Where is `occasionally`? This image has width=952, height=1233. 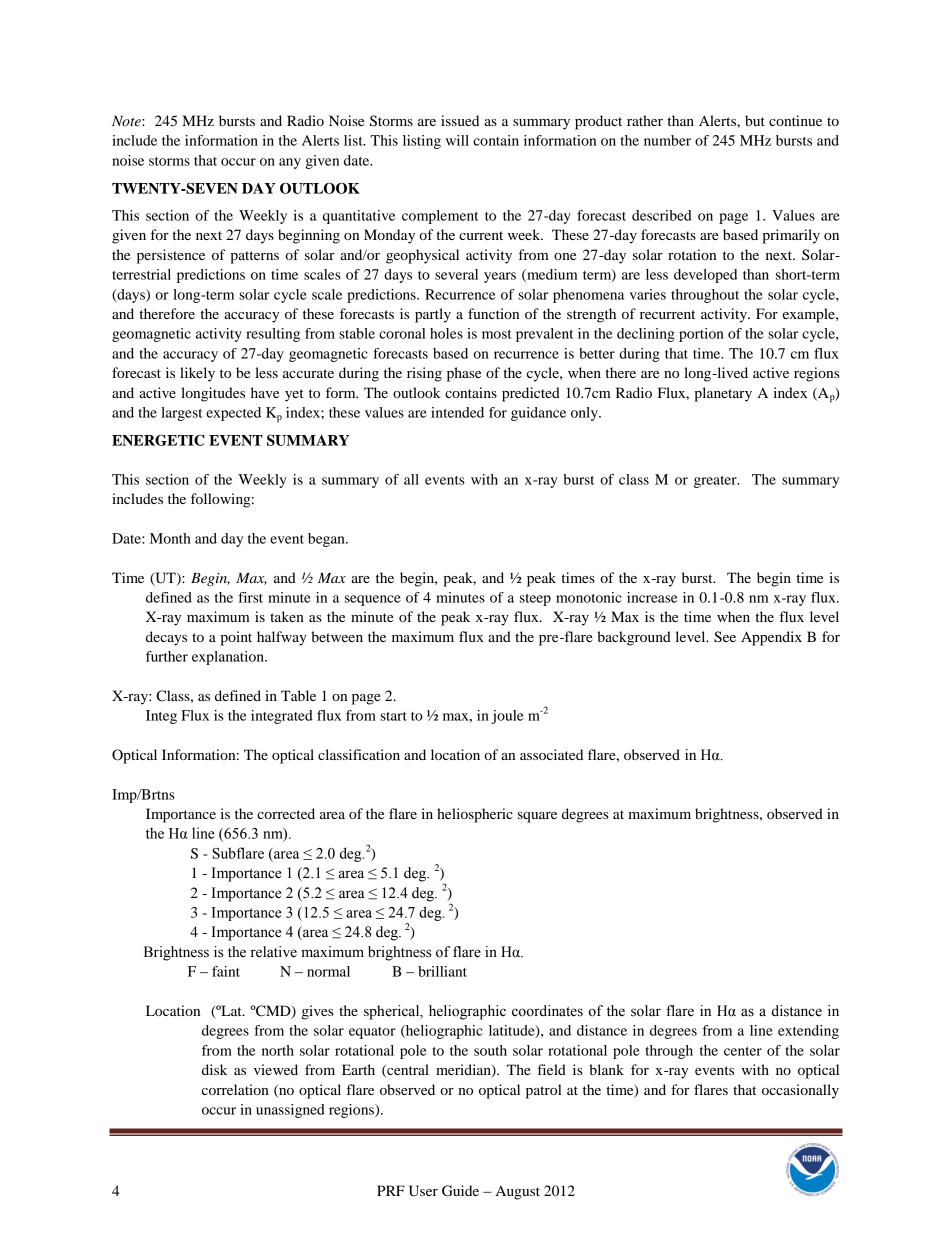 occasionally is located at coordinates (800, 1091).
